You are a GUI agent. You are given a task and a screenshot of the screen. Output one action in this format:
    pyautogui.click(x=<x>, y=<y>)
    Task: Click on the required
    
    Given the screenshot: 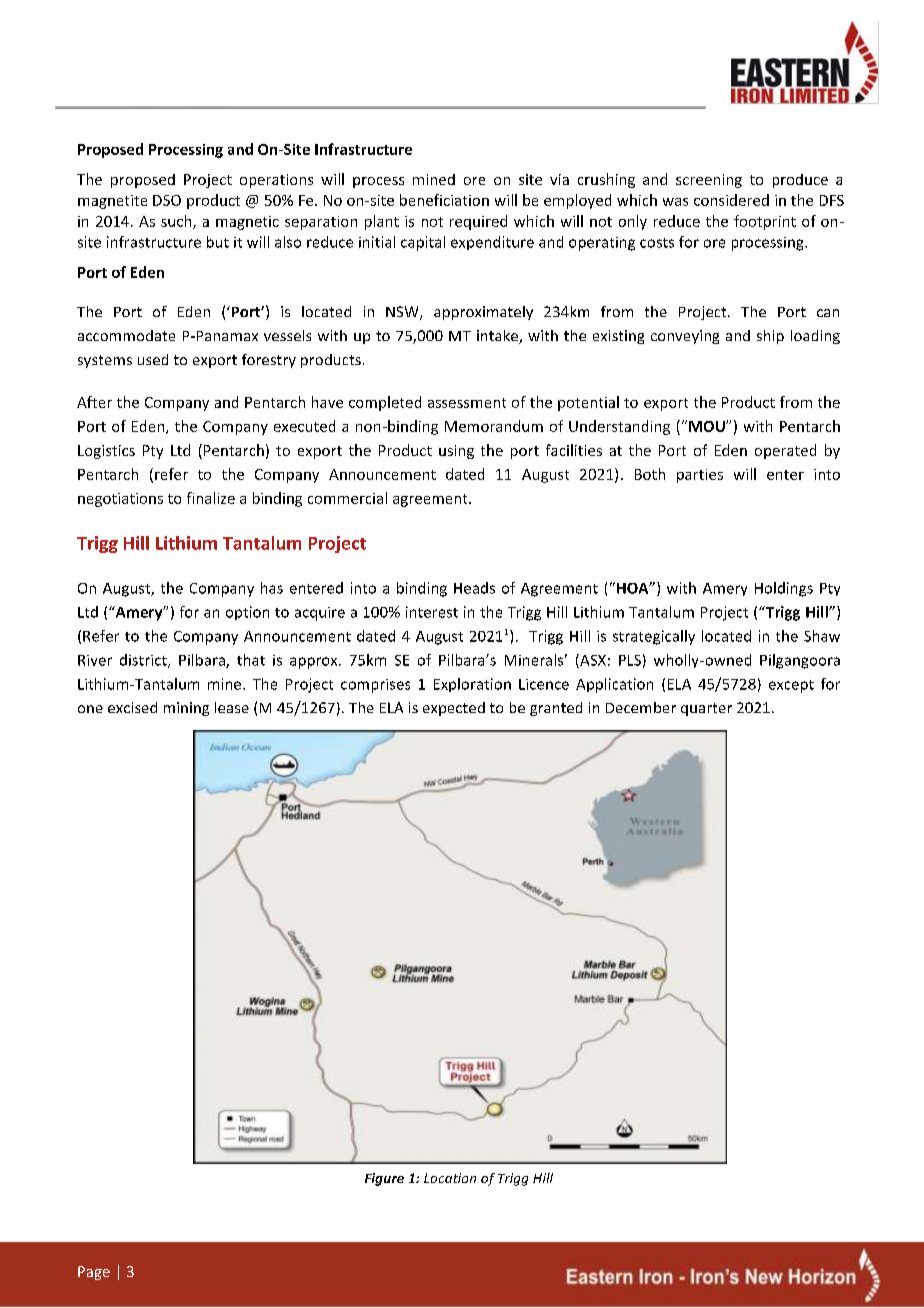 What is the action you would take?
    pyautogui.click(x=478, y=222)
